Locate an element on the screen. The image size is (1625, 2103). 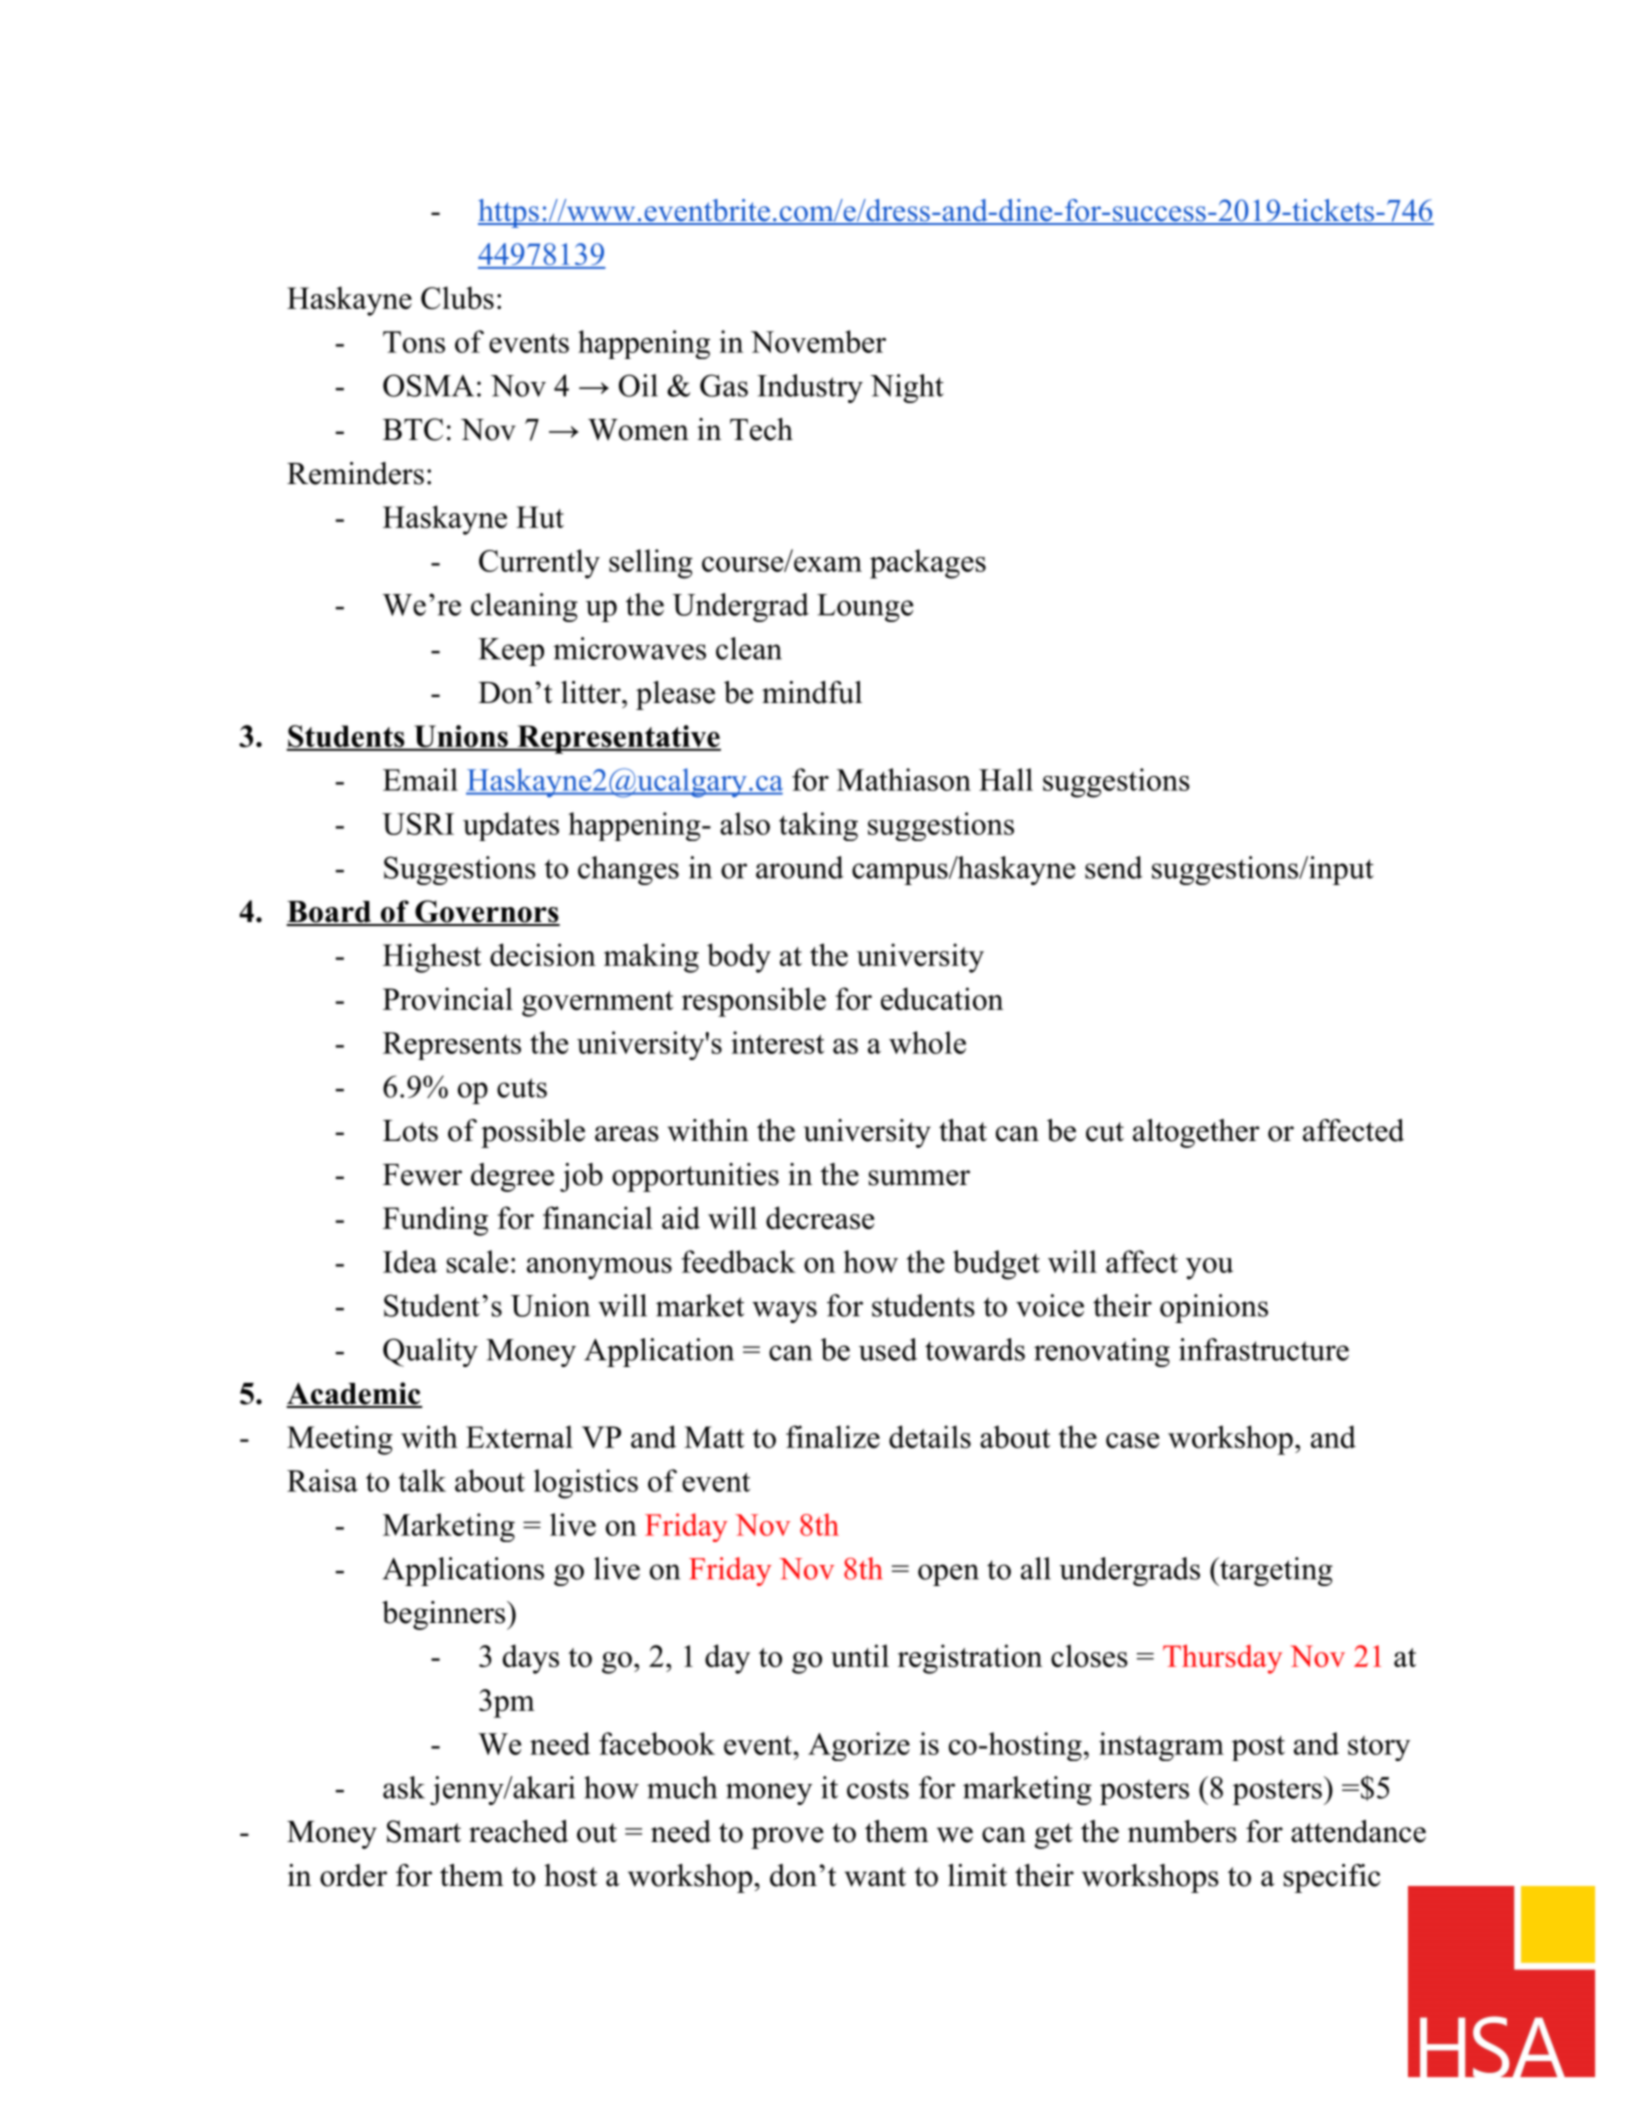
costs is located at coordinates (878, 1789).
